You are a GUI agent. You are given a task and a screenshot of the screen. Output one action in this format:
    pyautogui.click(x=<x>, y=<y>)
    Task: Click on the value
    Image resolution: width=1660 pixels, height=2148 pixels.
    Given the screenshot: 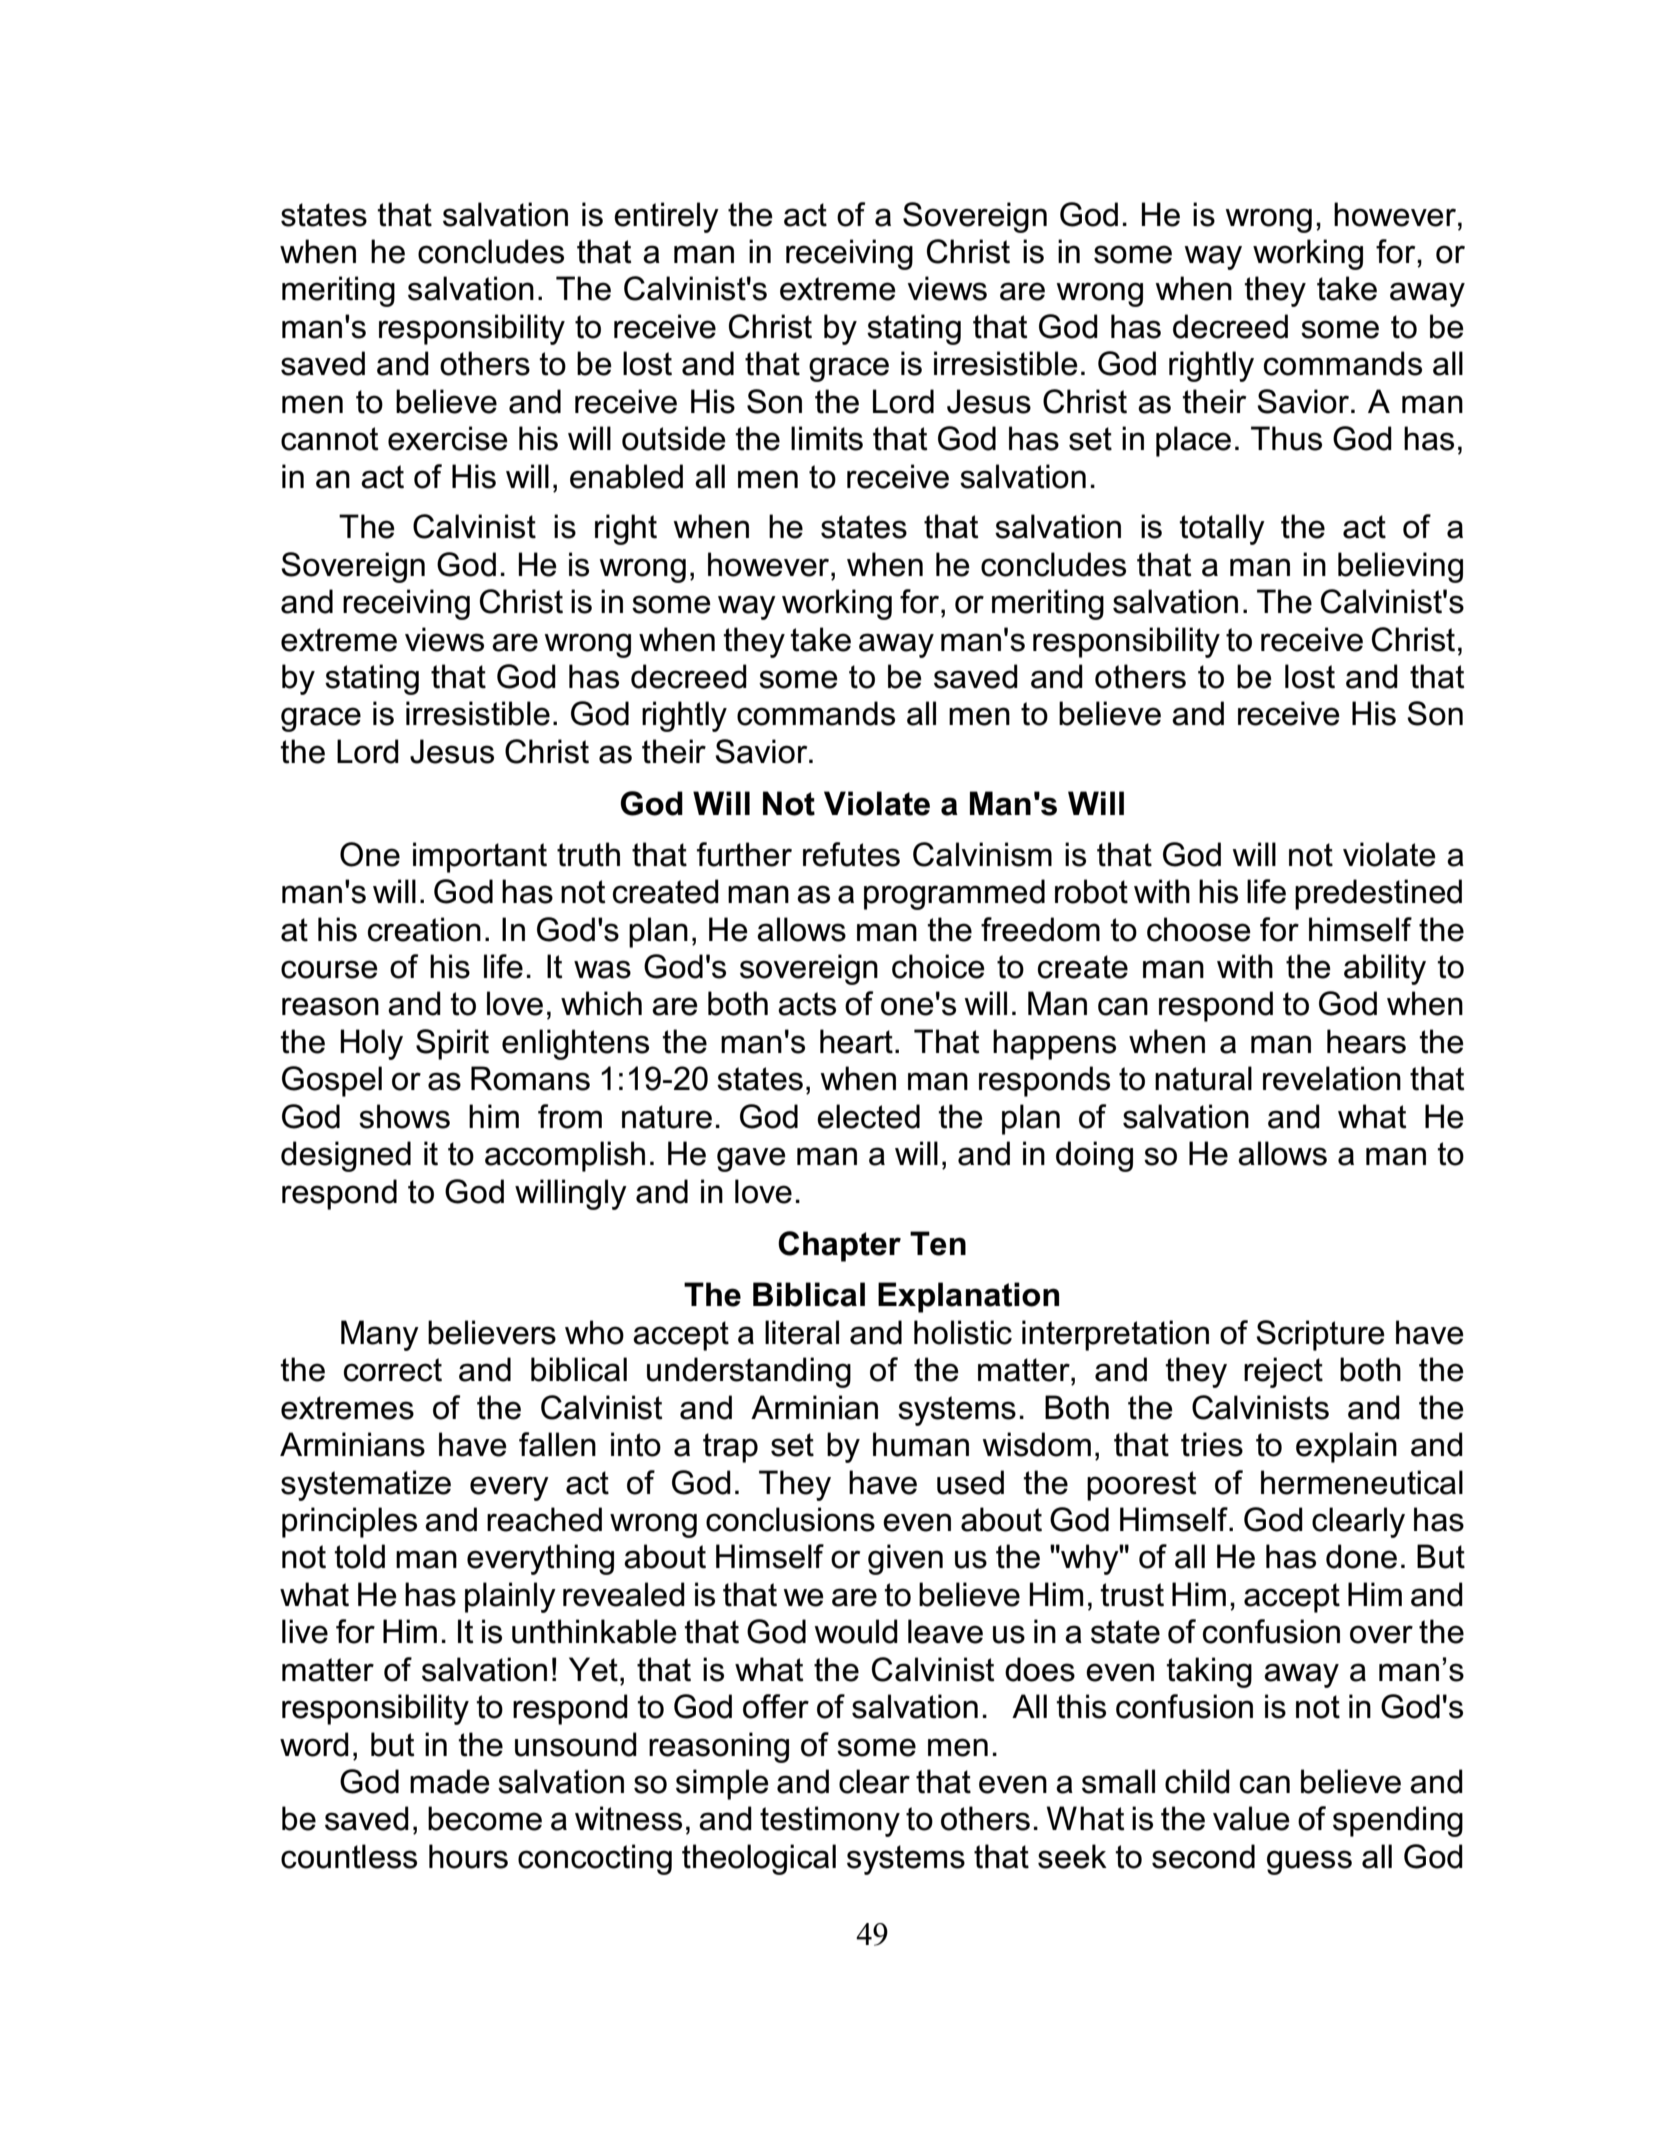 What is the action you would take?
    pyautogui.click(x=1251, y=1818)
